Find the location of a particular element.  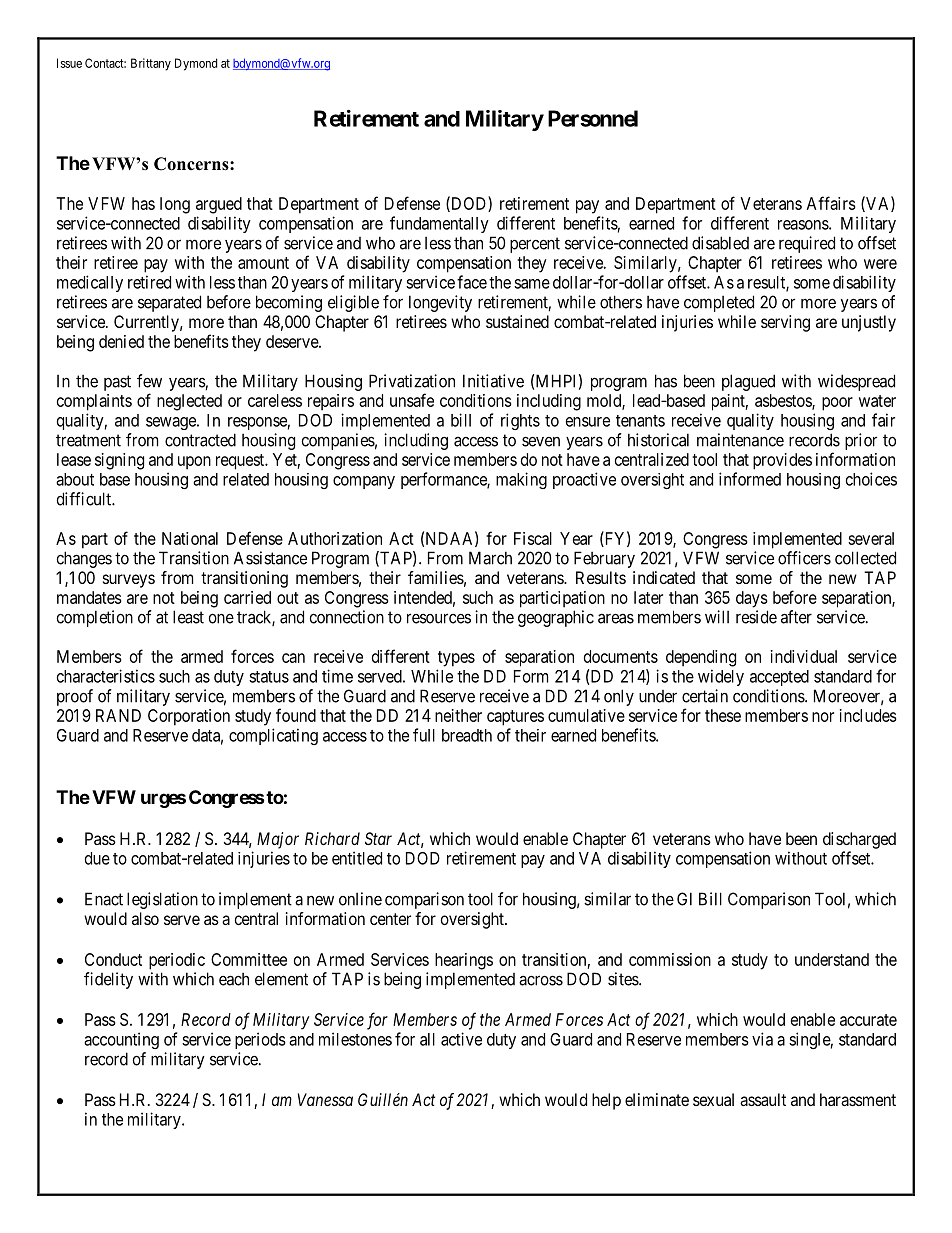

Corporation is located at coordinates (189, 717).
